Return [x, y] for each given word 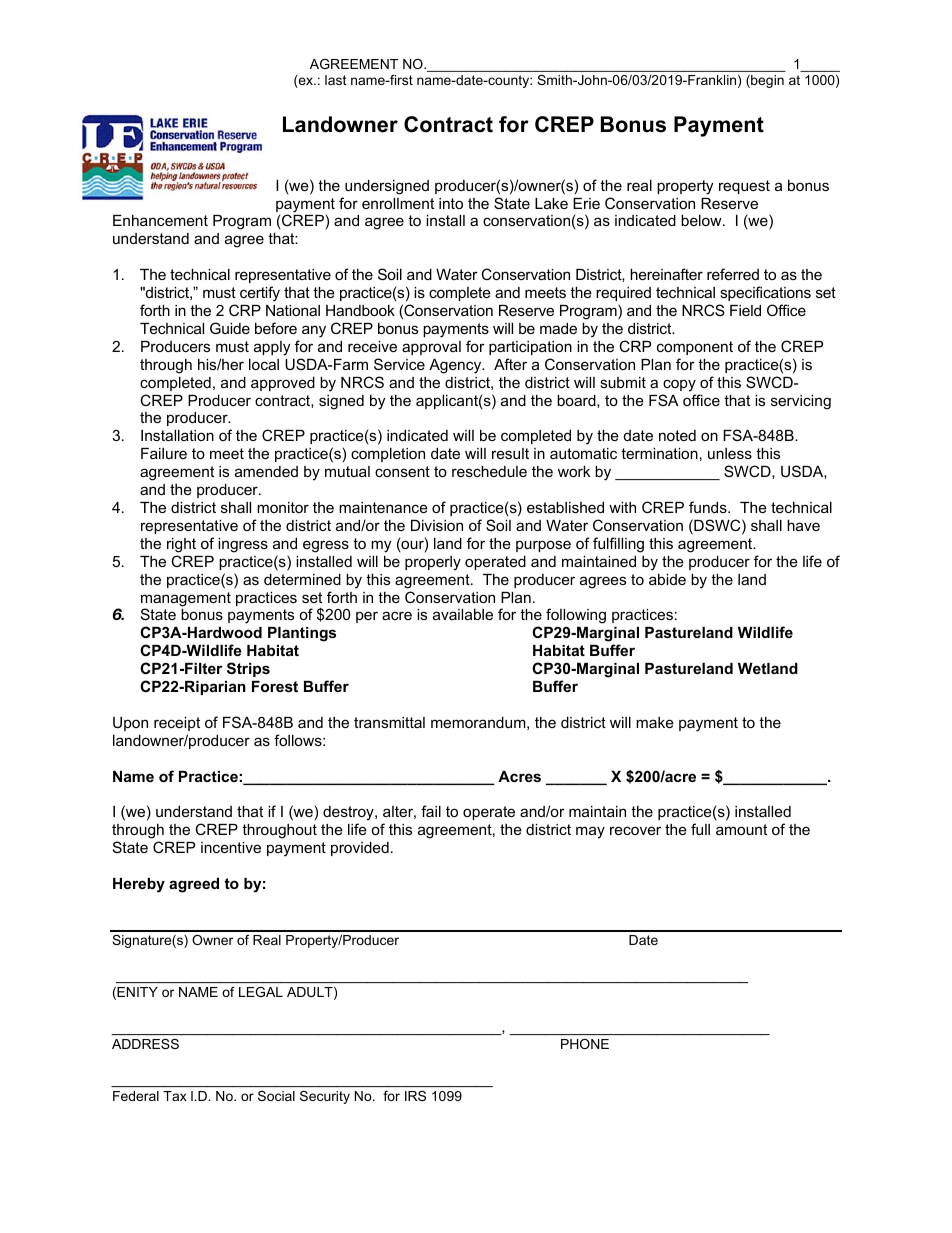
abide [667, 579]
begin [766, 81]
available [463, 614]
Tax [175, 1096]
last [336, 80]
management [186, 600]
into [451, 203]
